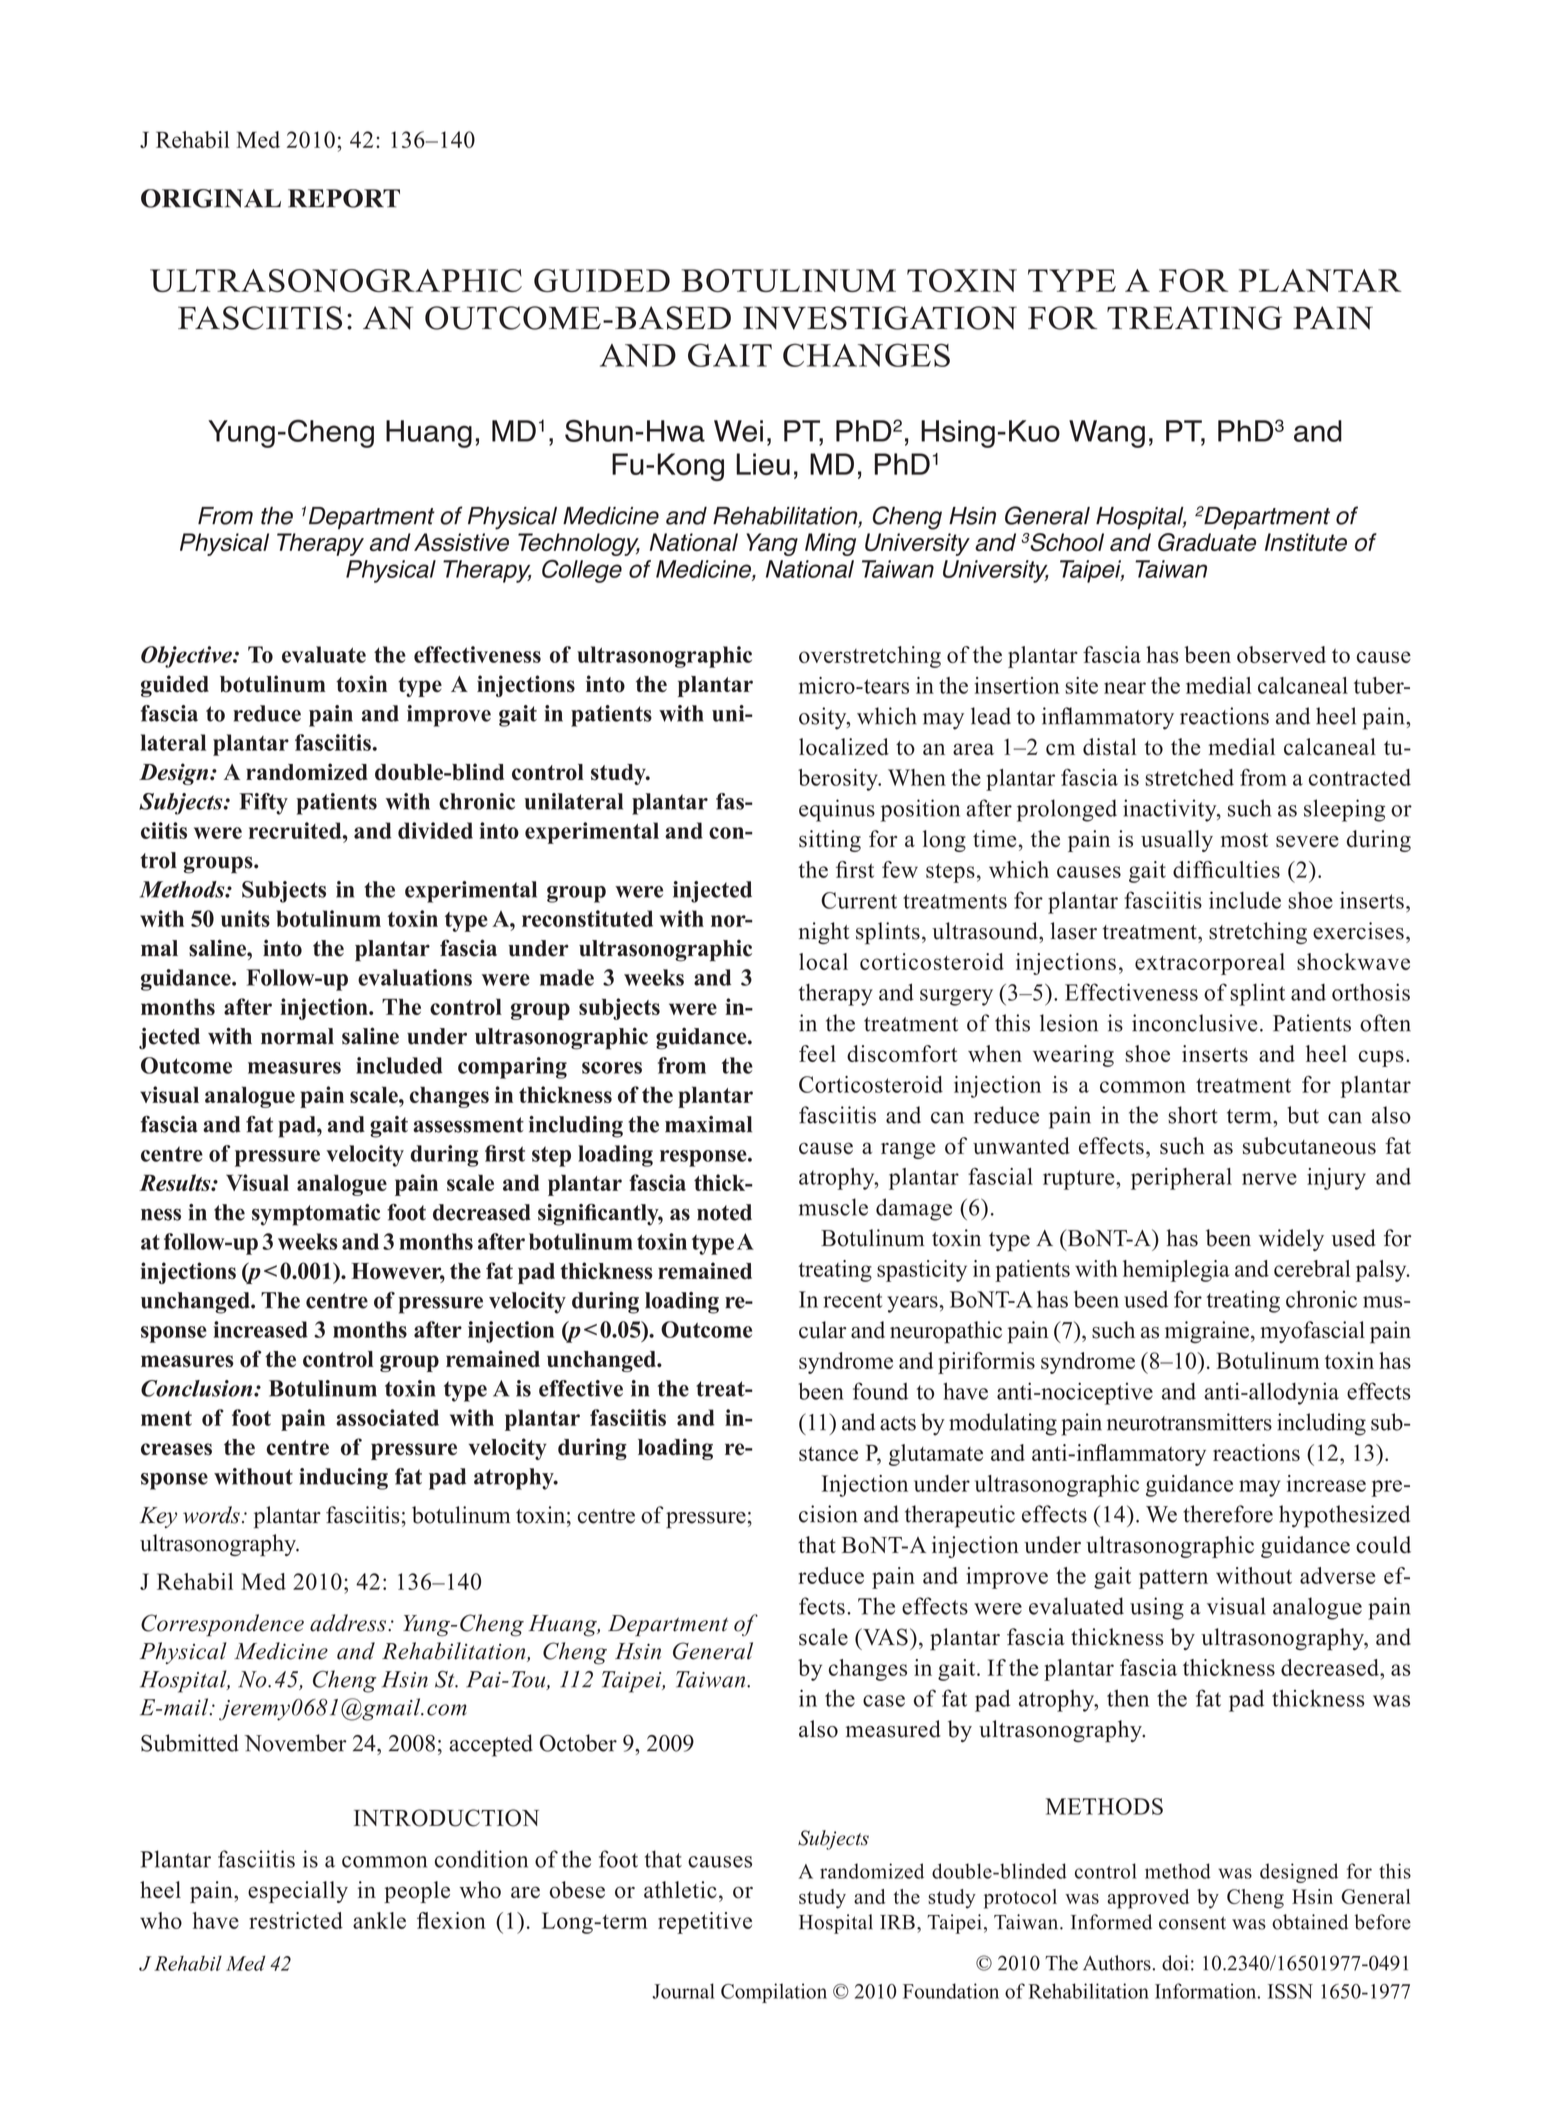 This page has height=2118, width=1551. Describe the element at coordinates (296, 1920) in the page. I see `restricted` at that location.
